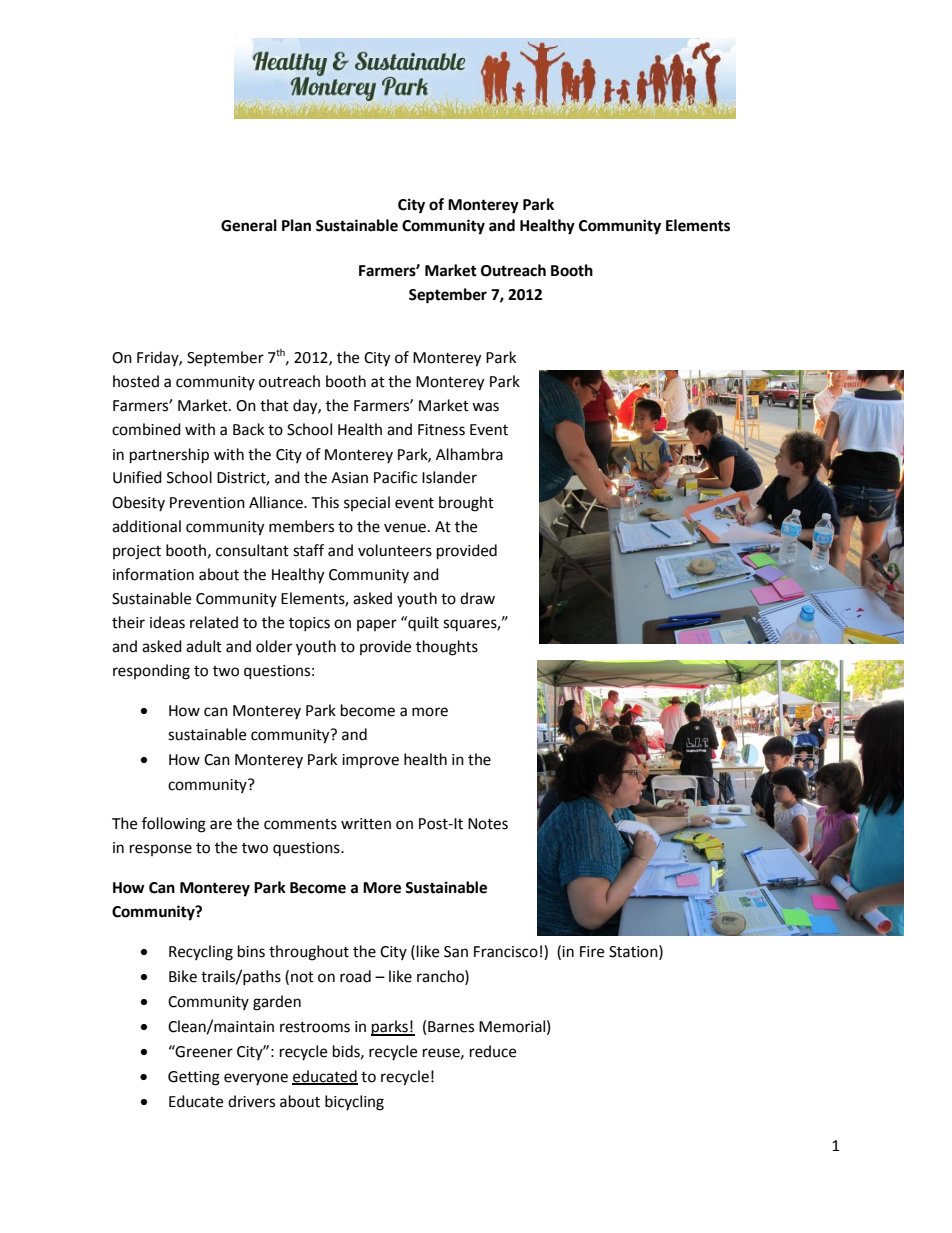 The image size is (952, 1233). I want to click on throughout, so click(309, 953).
